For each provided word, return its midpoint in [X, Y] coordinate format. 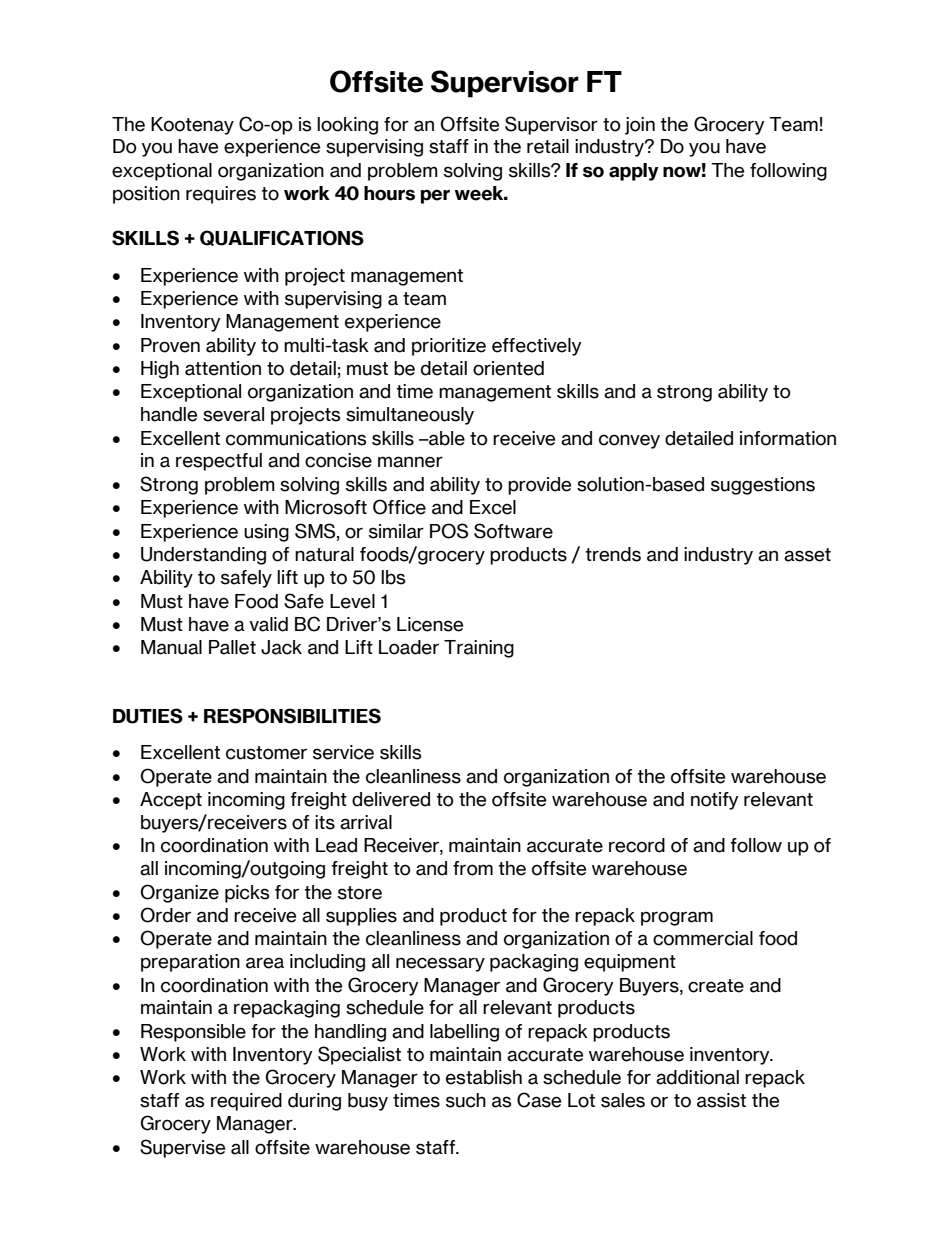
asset [807, 555]
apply [634, 172]
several [233, 414]
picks [247, 894]
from [473, 868]
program [677, 918]
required [246, 1102]
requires [221, 195]
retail [548, 146]
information [788, 438]
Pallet [232, 647]
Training [479, 649]
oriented [508, 368]
